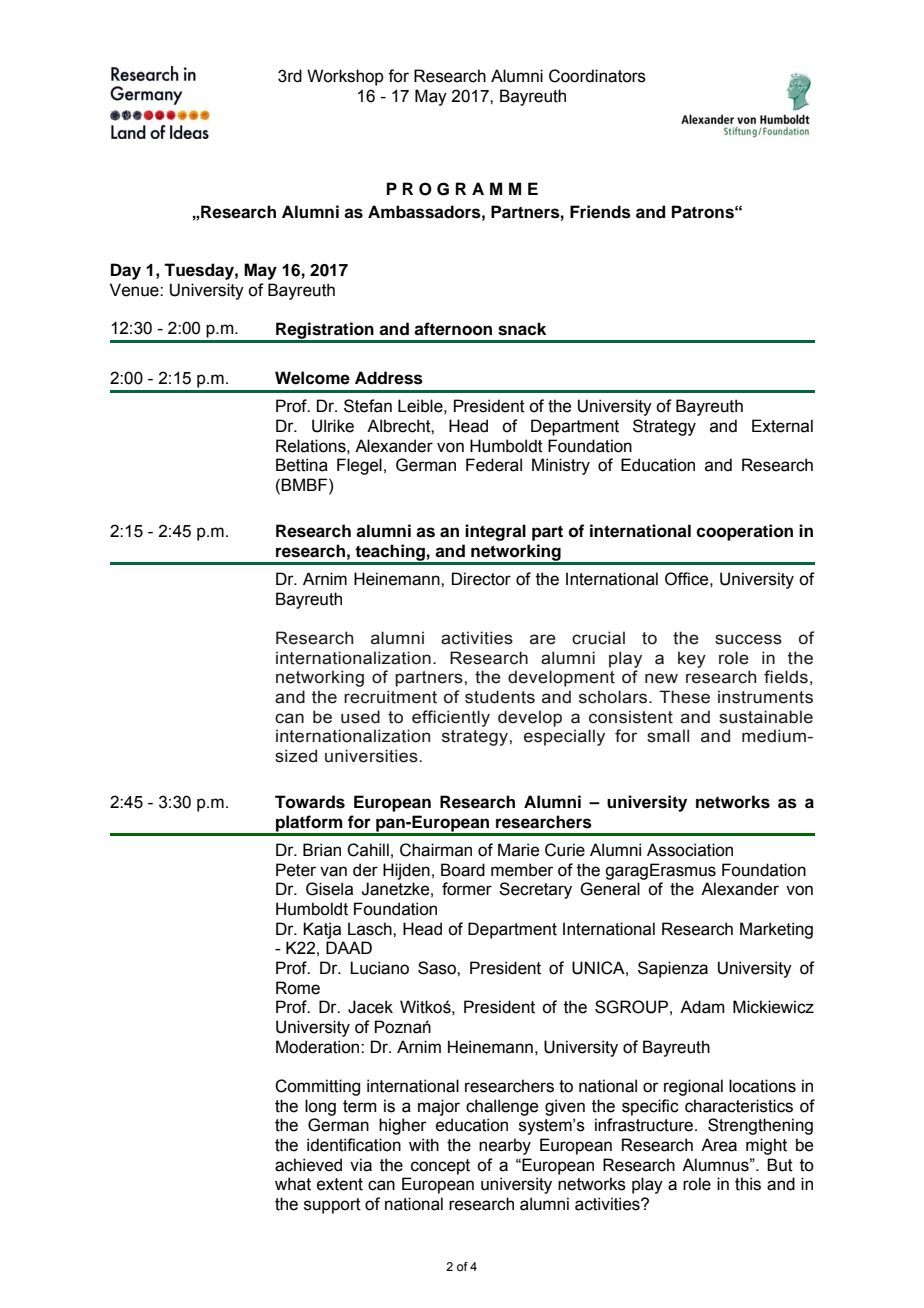 The width and height of the screenshot is (924, 1308). I want to click on concept, so click(440, 1167).
